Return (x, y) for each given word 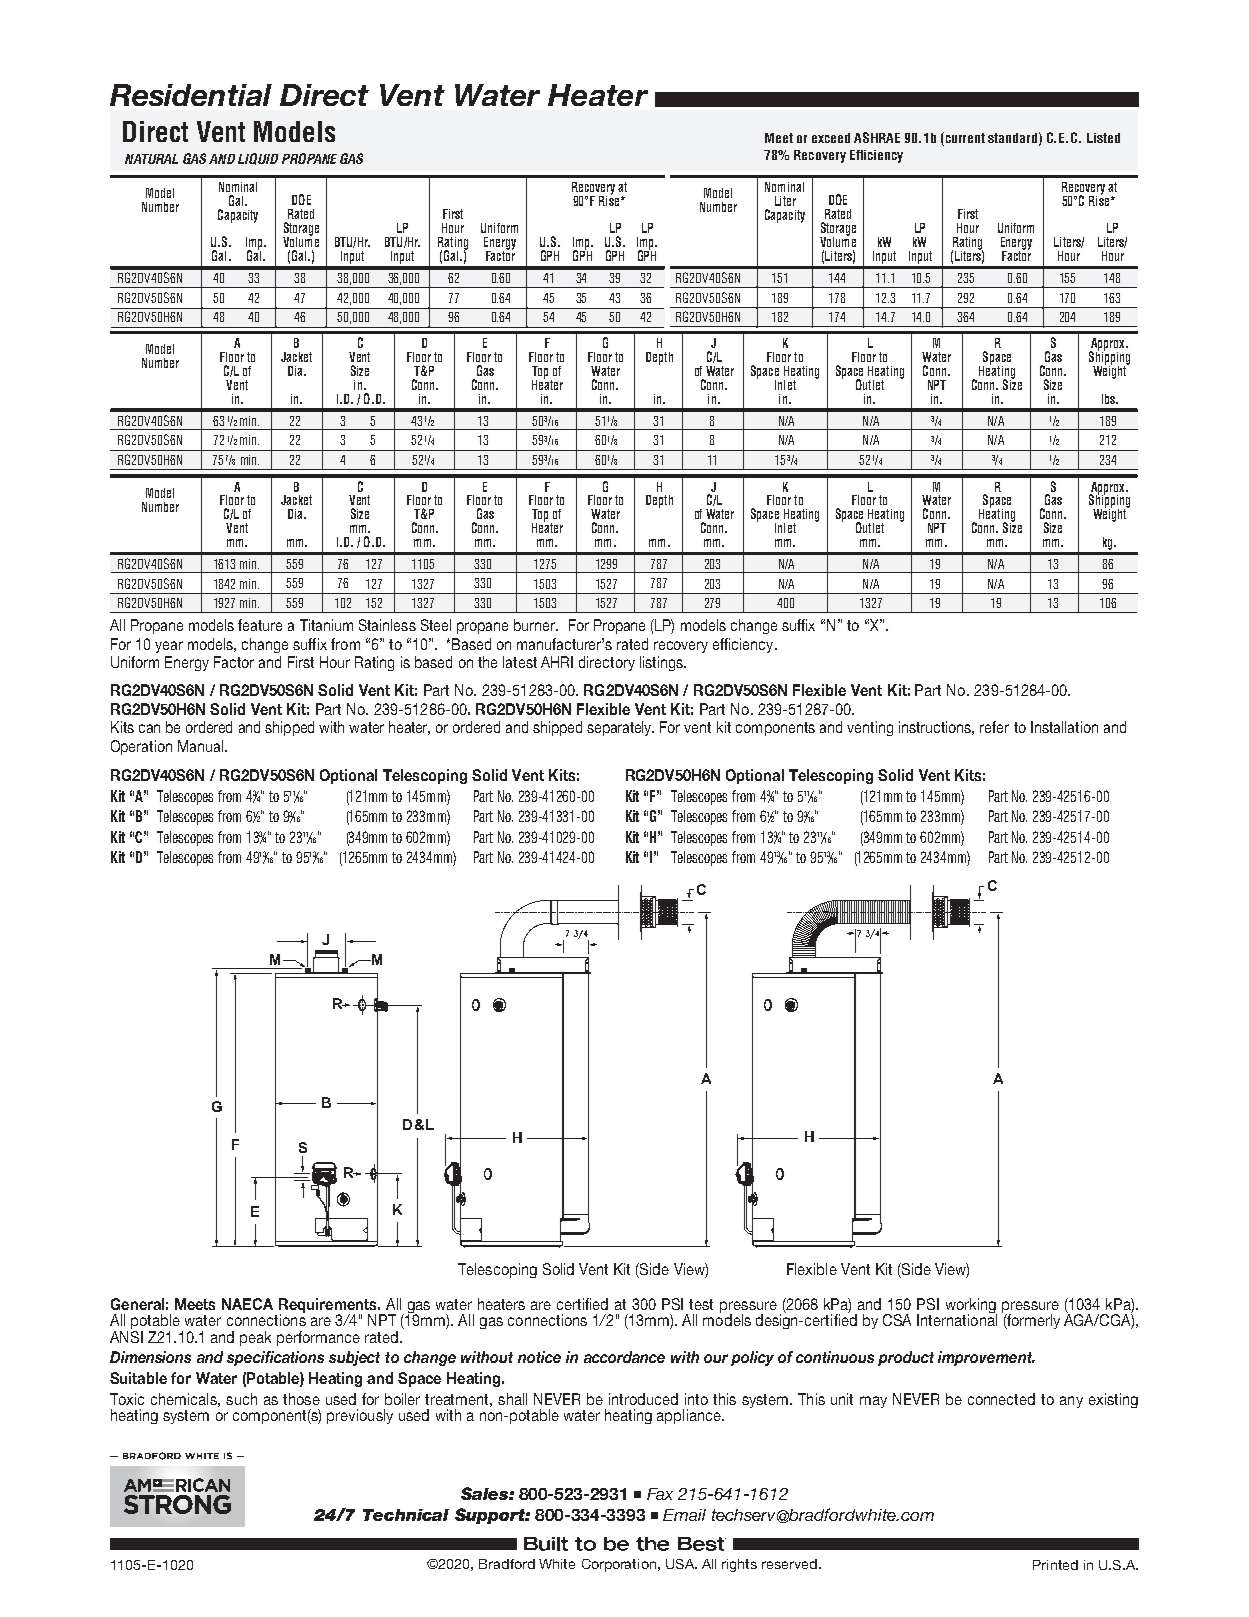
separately (620, 728)
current (965, 138)
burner (535, 625)
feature (260, 625)
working (971, 1307)
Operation (141, 747)
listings (662, 663)
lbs (1109, 399)
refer (994, 727)
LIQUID (258, 159)
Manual (202, 746)
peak (255, 1338)
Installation (1064, 727)
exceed (831, 138)
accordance (624, 1357)
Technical (406, 1515)
